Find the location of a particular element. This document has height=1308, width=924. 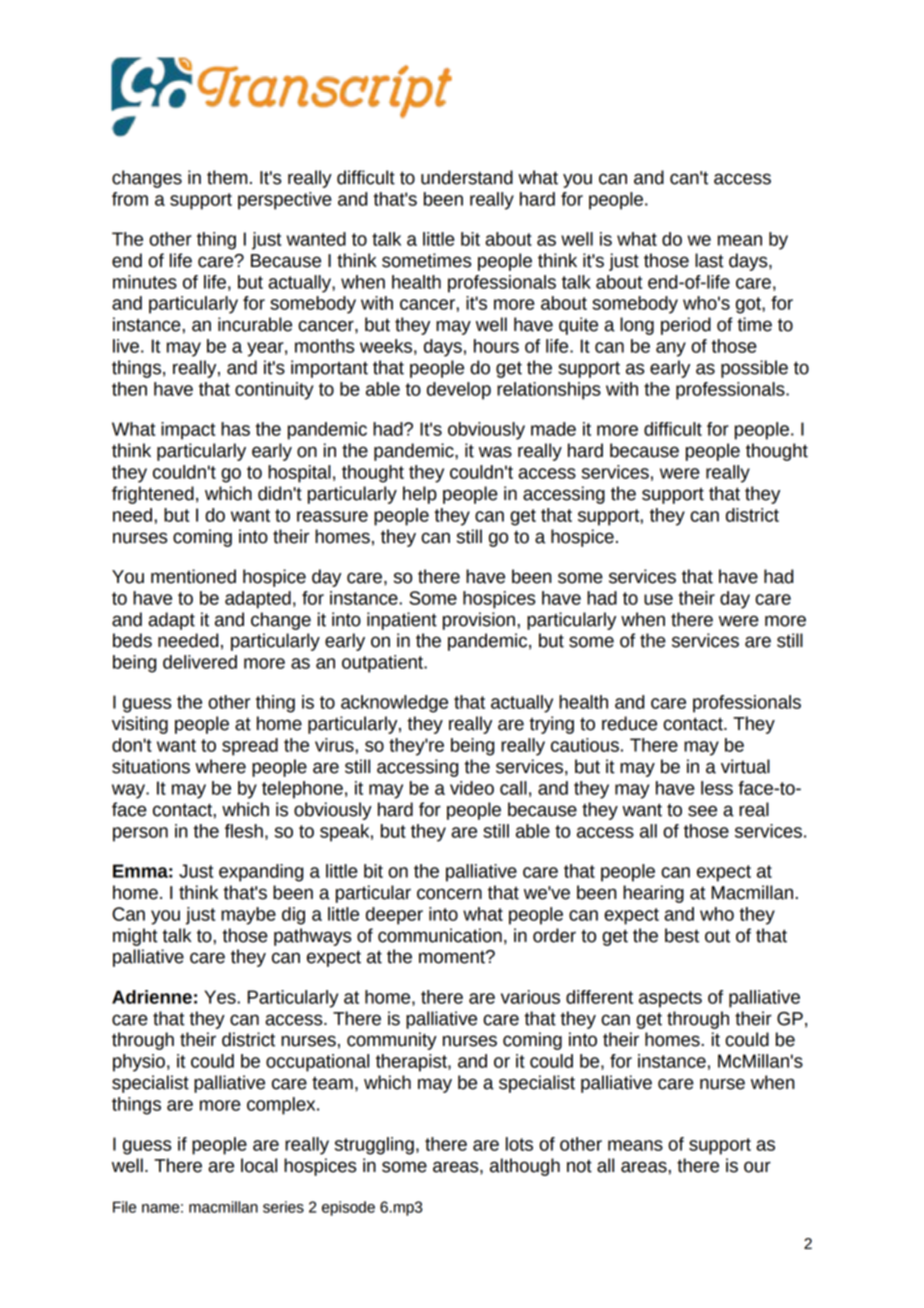

concern is located at coordinates (449, 894).
